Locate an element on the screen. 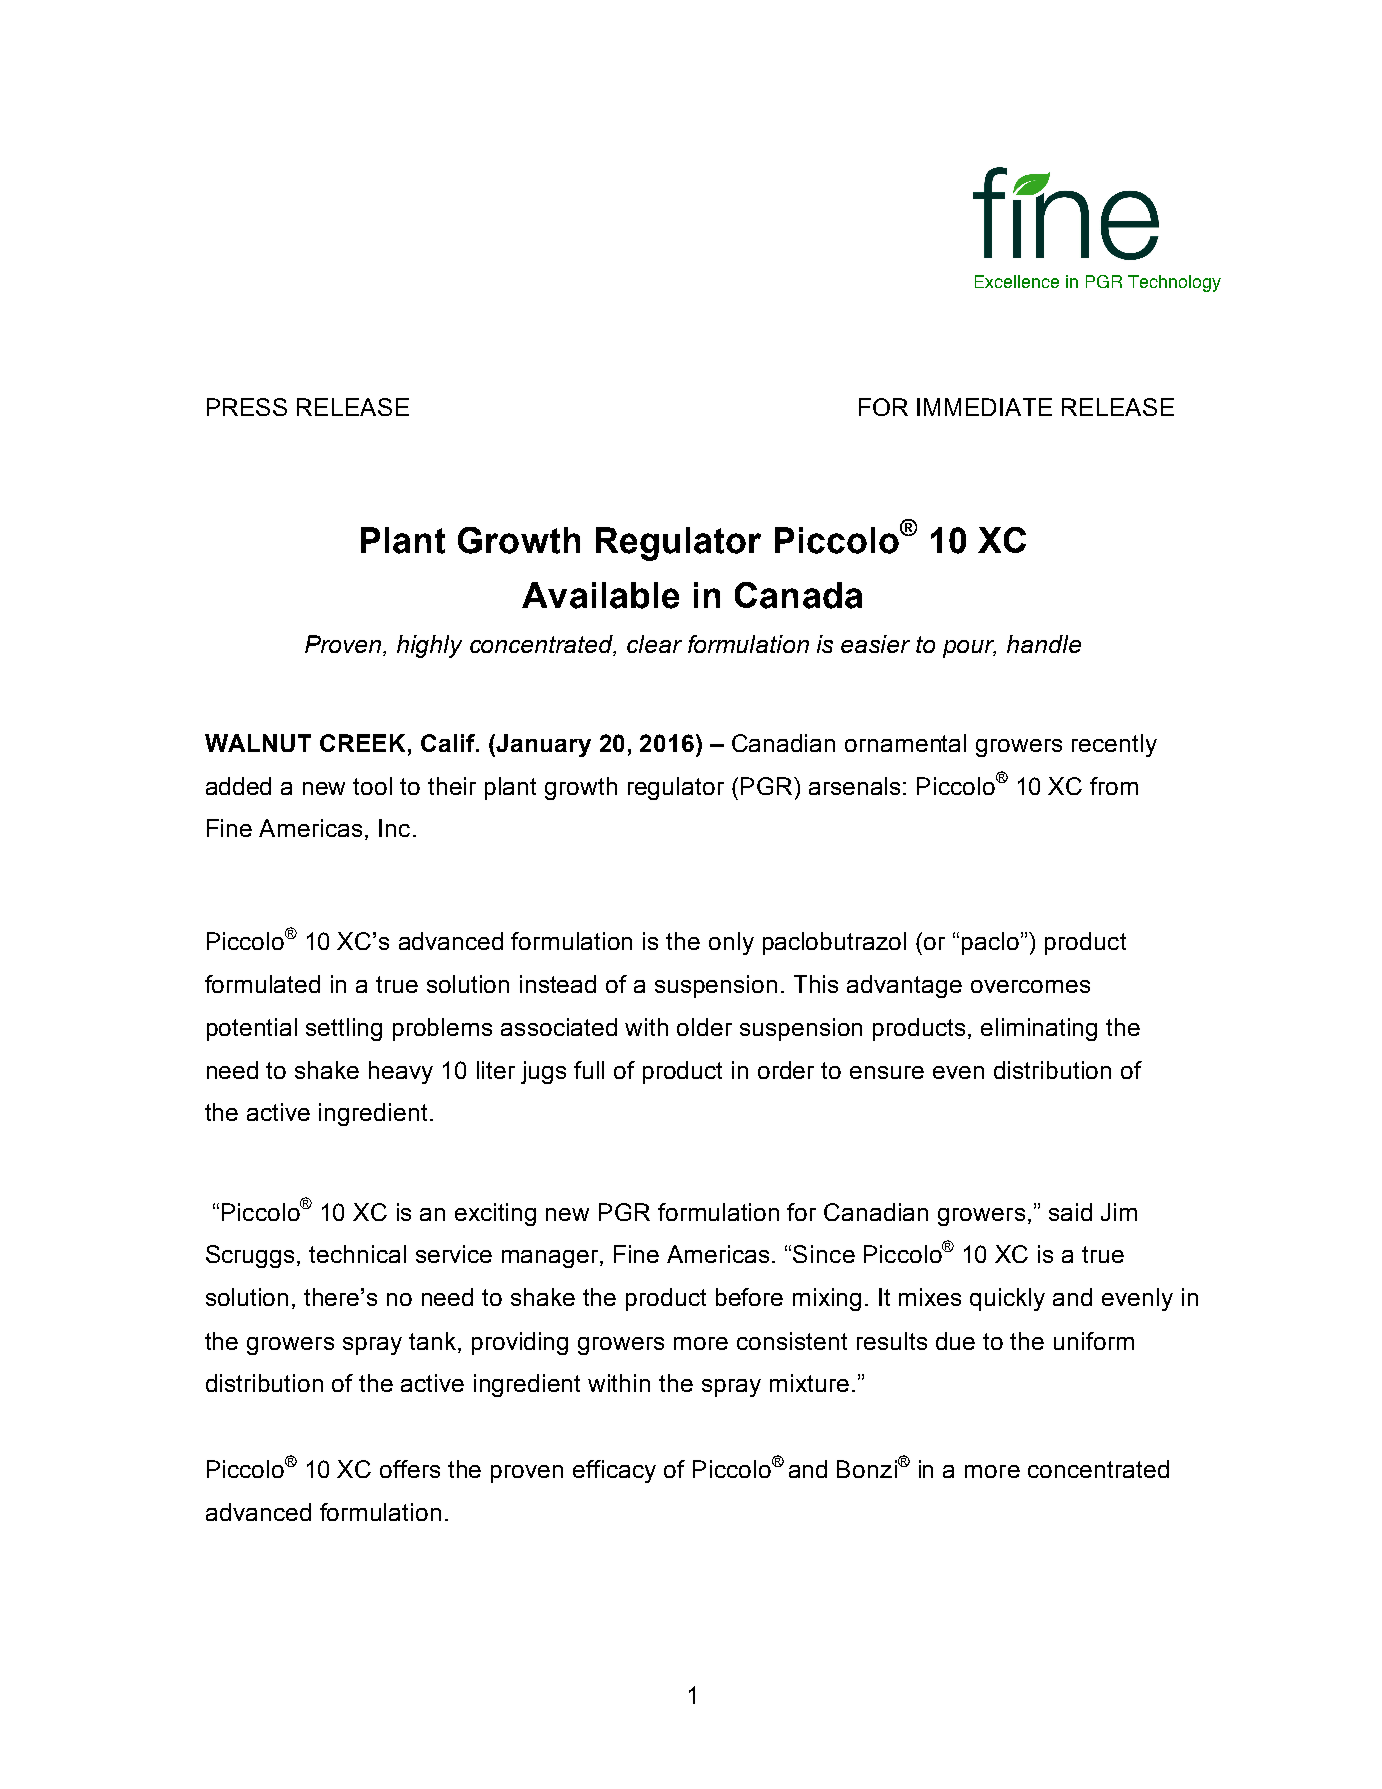 The image size is (1382, 1789). said is located at coordinates (1070, 1212).
